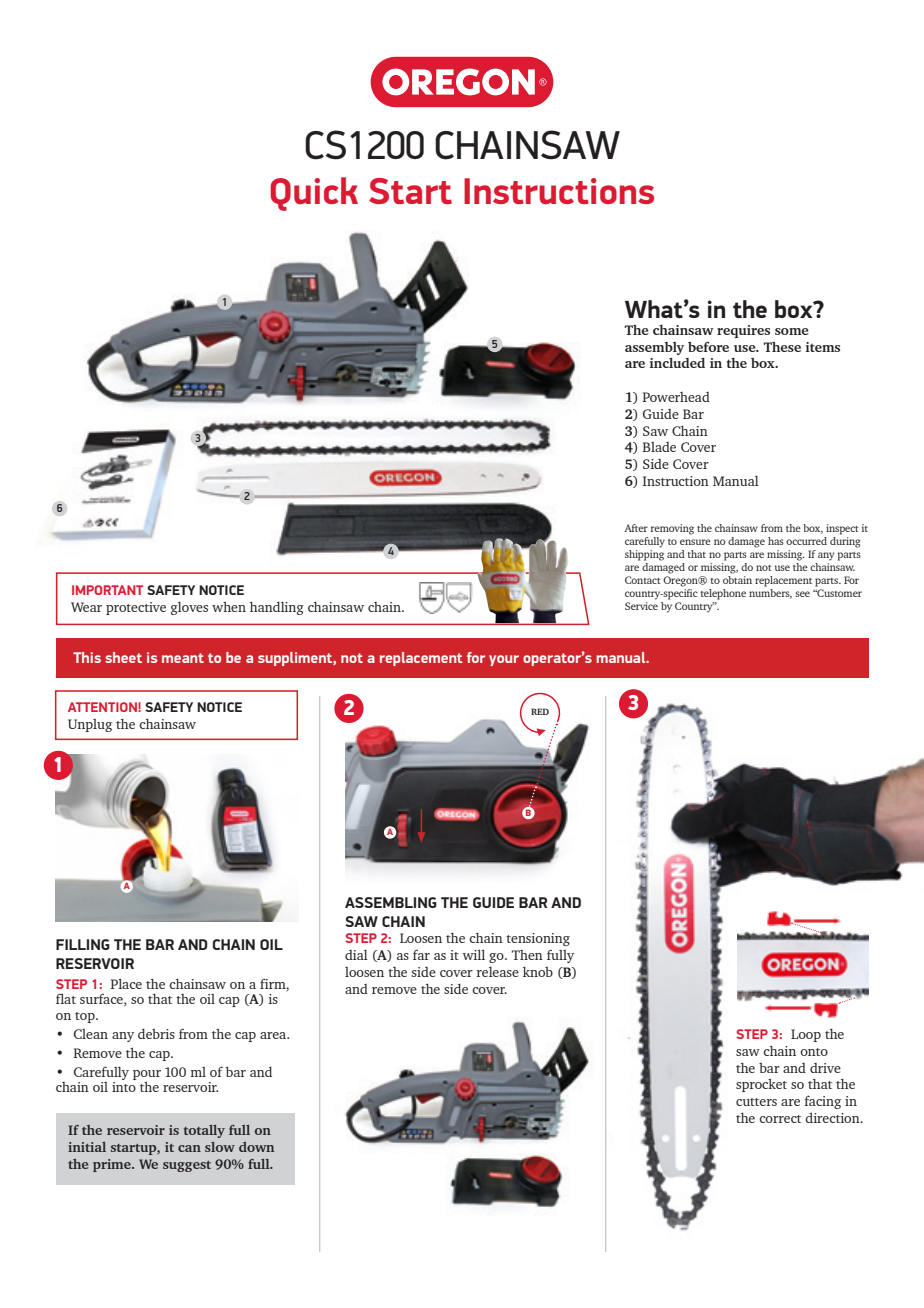  I want to click on assembly, so click(654, 348).
